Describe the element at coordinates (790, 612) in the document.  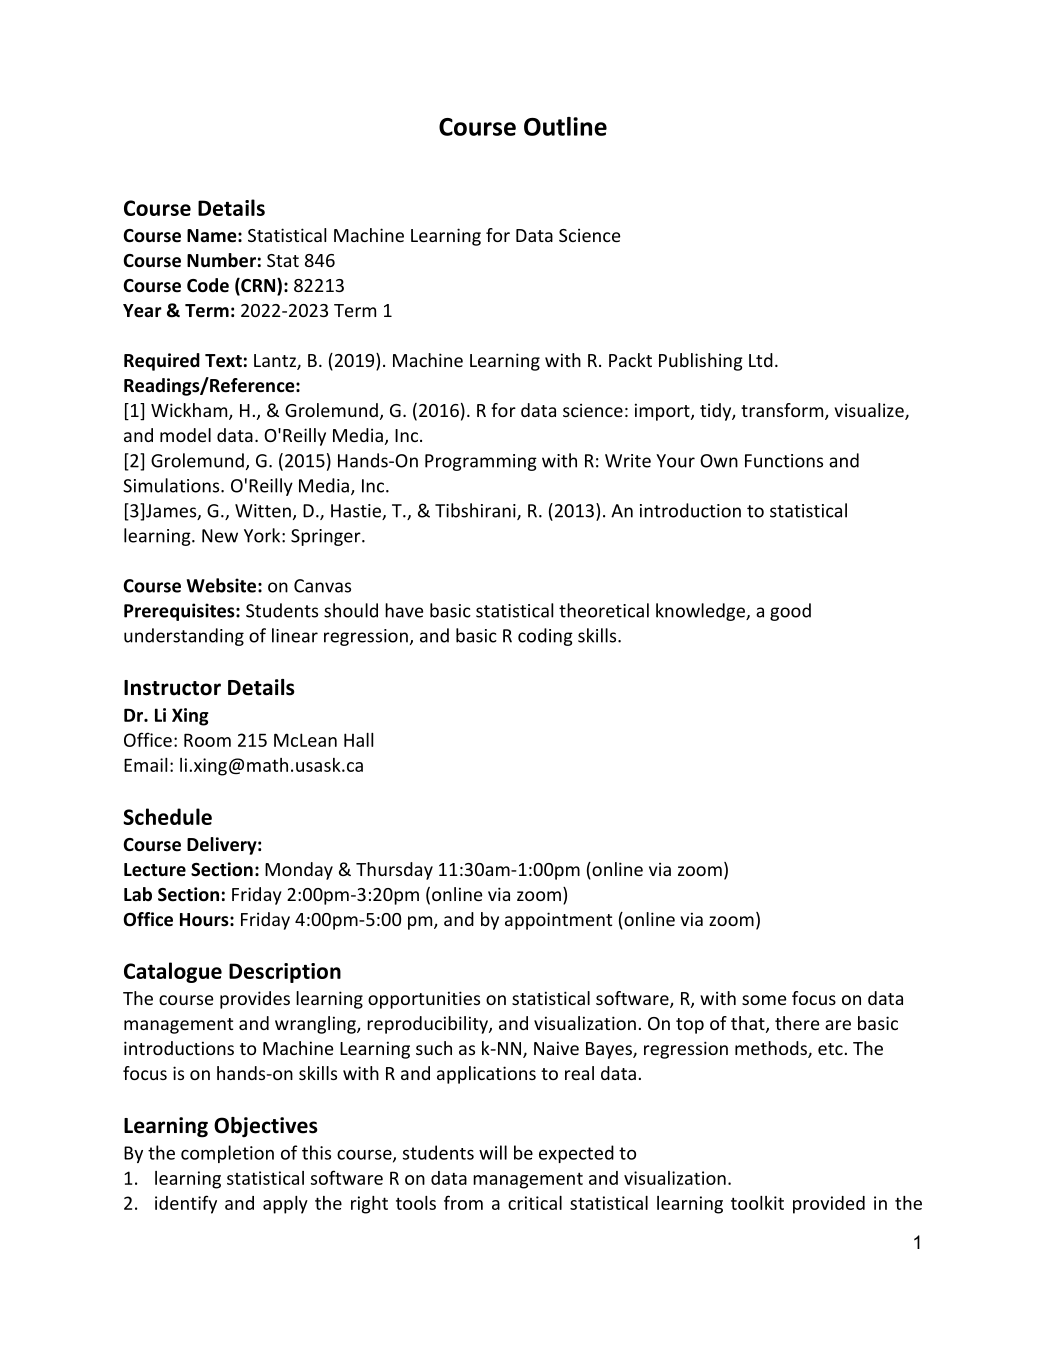
I see `good` at that location.
